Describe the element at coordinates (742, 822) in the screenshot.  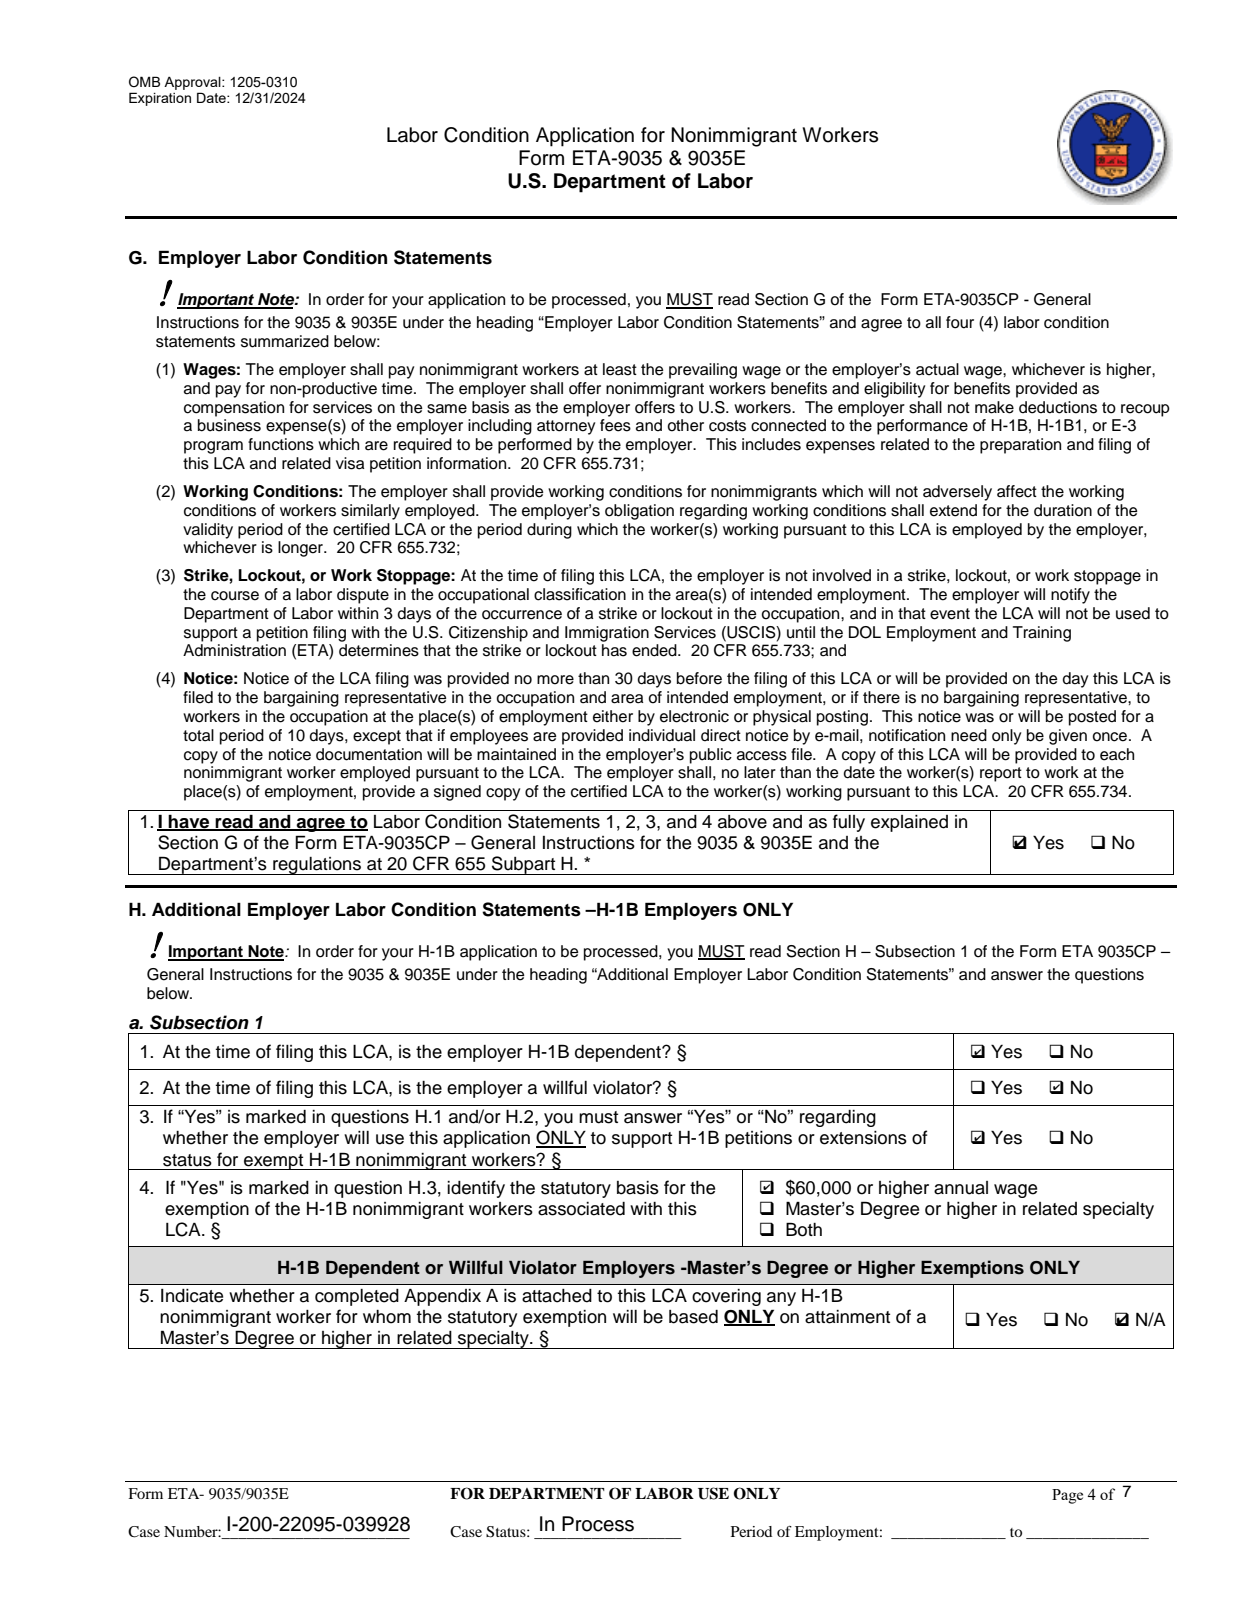
I see `above` at that location.
